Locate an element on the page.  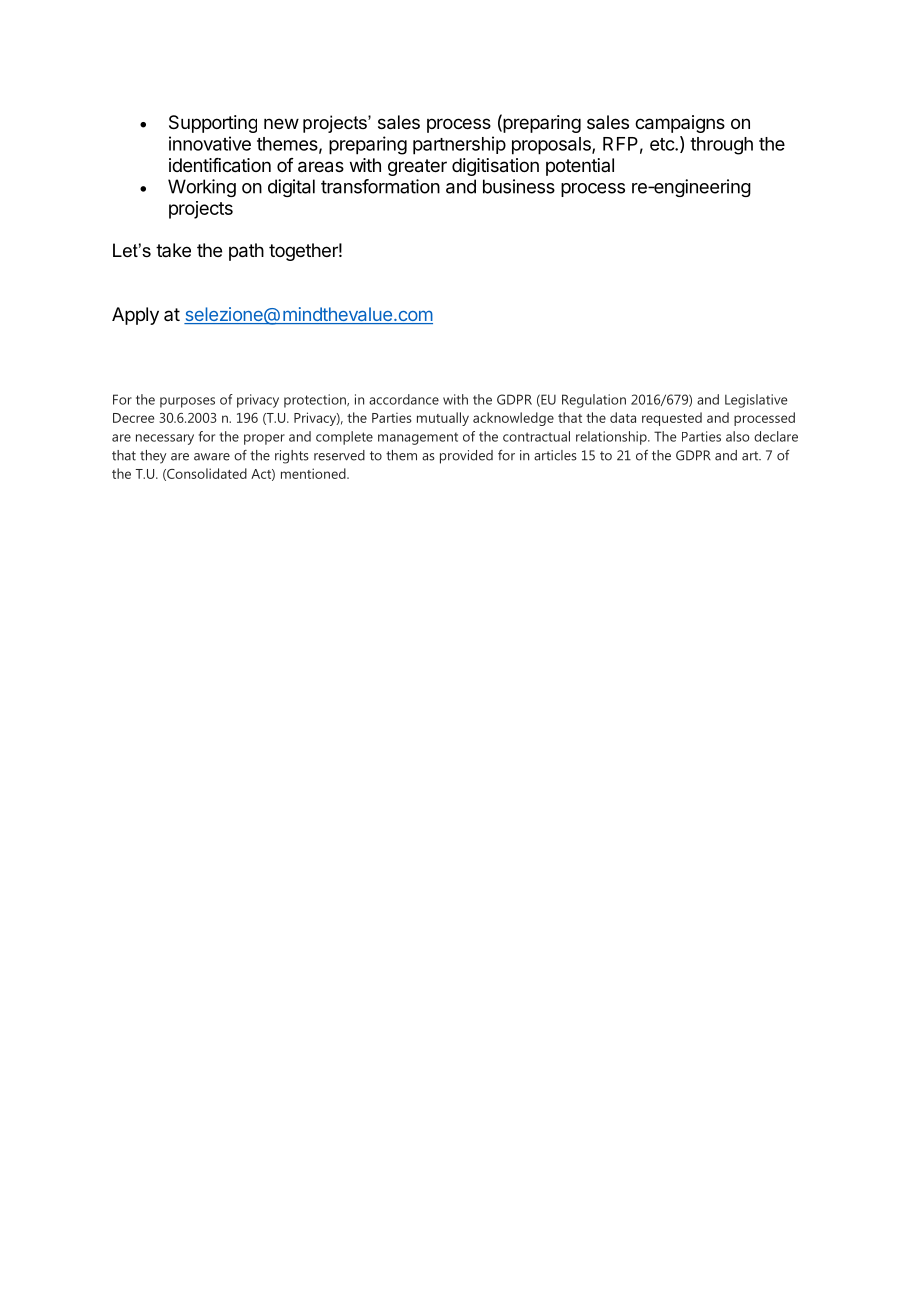
aware is located at coordinates (212, 457).
